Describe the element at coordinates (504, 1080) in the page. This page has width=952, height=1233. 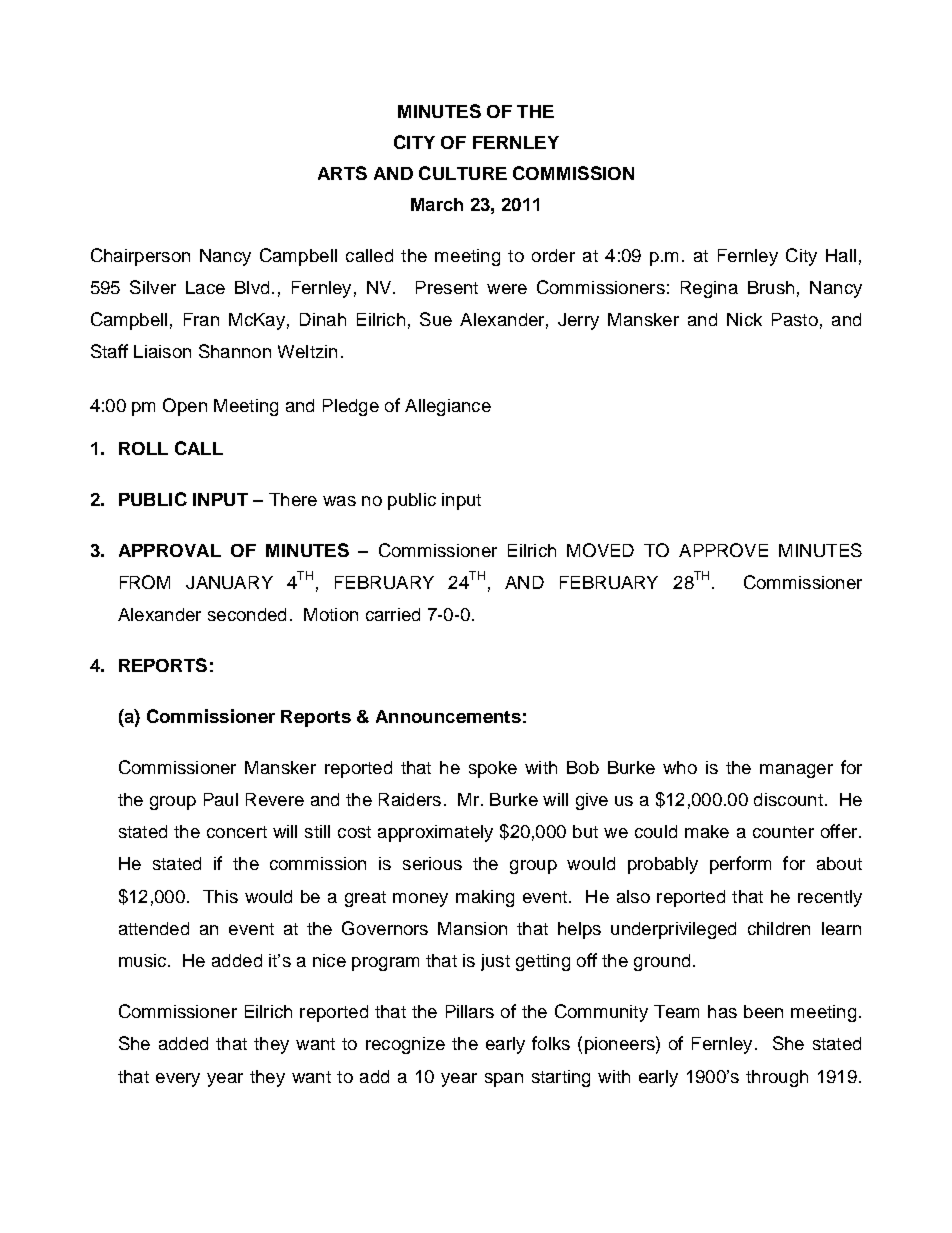
I see `span` at that location.
